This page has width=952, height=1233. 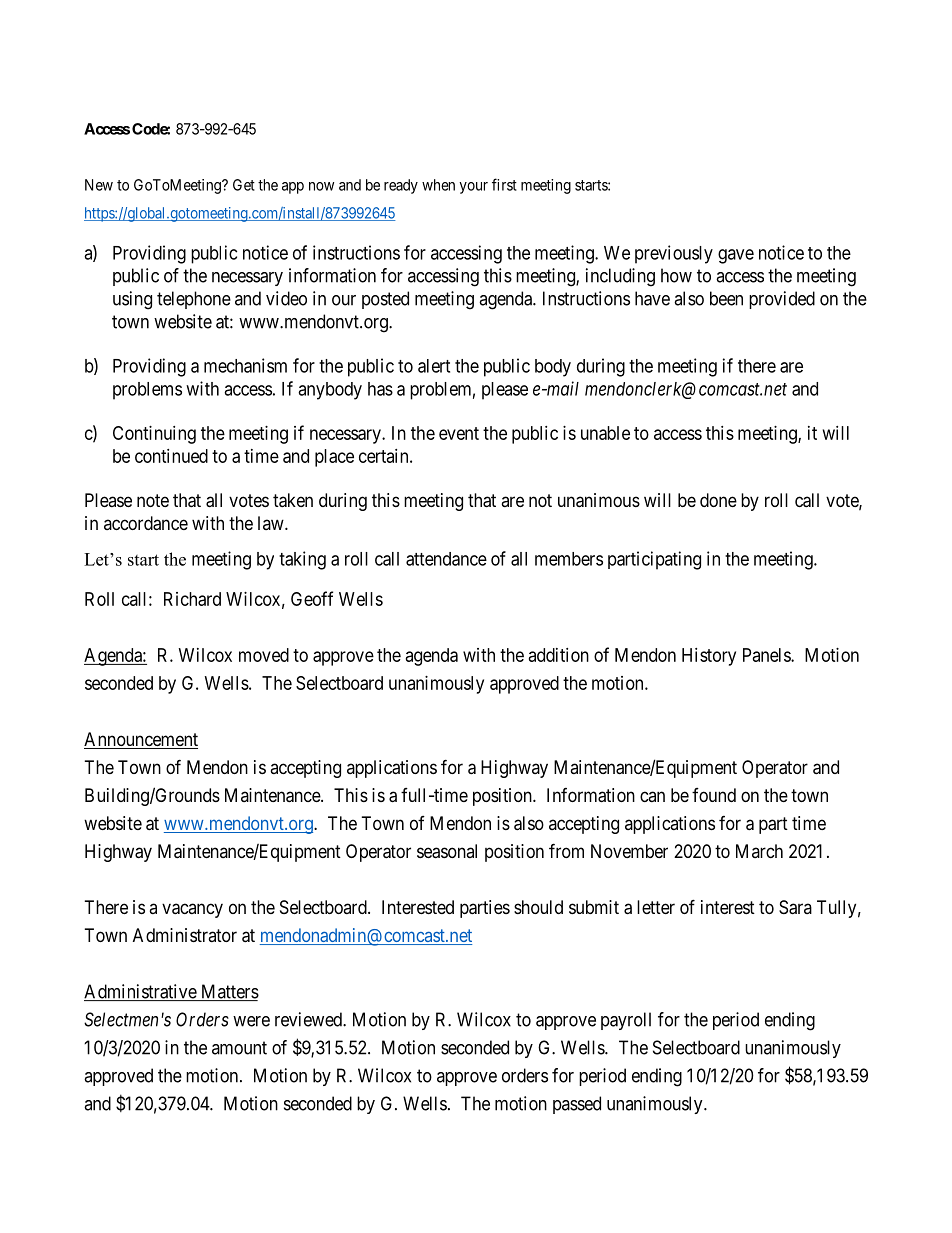 What do you see at coordinates (577, 1105) in the page?
I see `passed` at bounding box center [577, 1105].
